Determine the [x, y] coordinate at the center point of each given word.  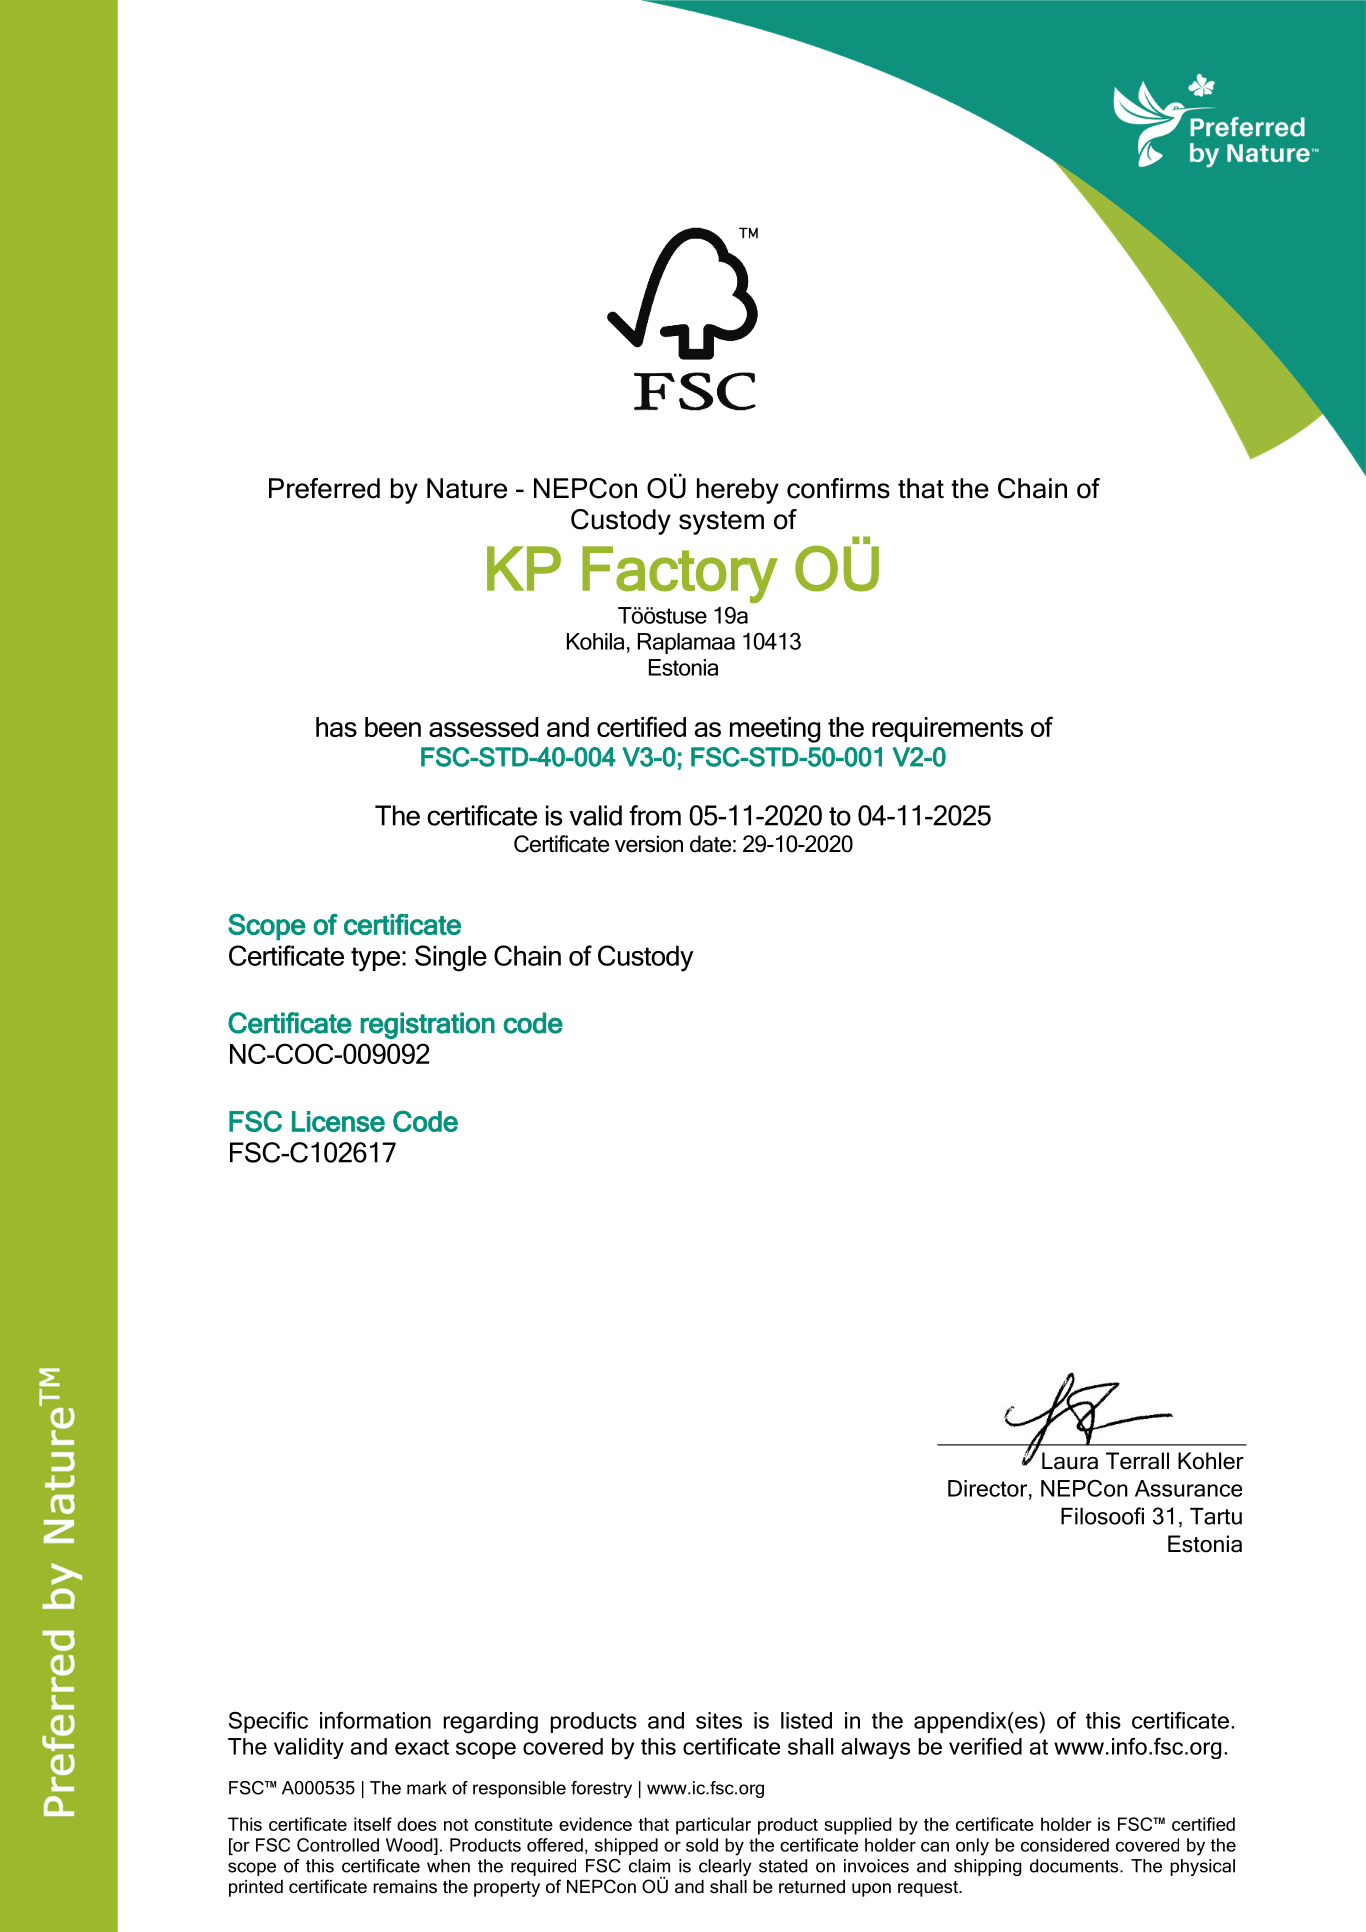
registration [427, 1025]
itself [373, 1824]
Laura [1070, 1461]
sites [719, 1720]
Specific [268, 1722]
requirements [947, 730]
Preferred [324, 488]
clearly [725, 1867]
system [721, 523]
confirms [838, 488]
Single [451, 958]
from [655, 815]
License [338, 1121]
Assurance [1188, 1488]
